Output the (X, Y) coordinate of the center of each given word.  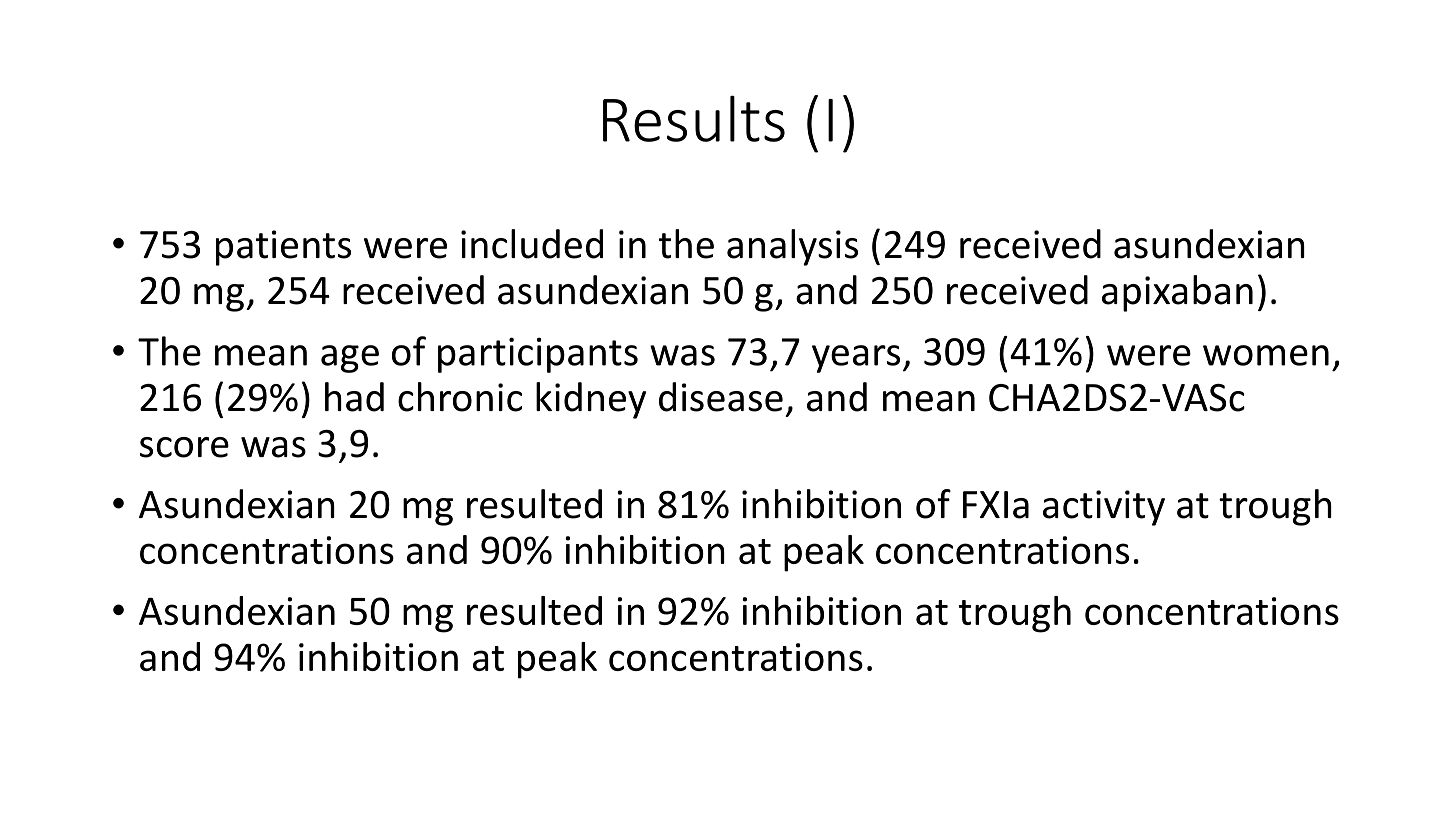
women (1266, 355)
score (184, 447)
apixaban (1177, 293)
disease (721, 397)
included (532, 244)
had (354, 397)
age (350, 359)
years (856, 359)
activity (1104, 508)
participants (538, 355)
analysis (792, 247)
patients (283, 248)
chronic (460, 397)
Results (694, 118)
